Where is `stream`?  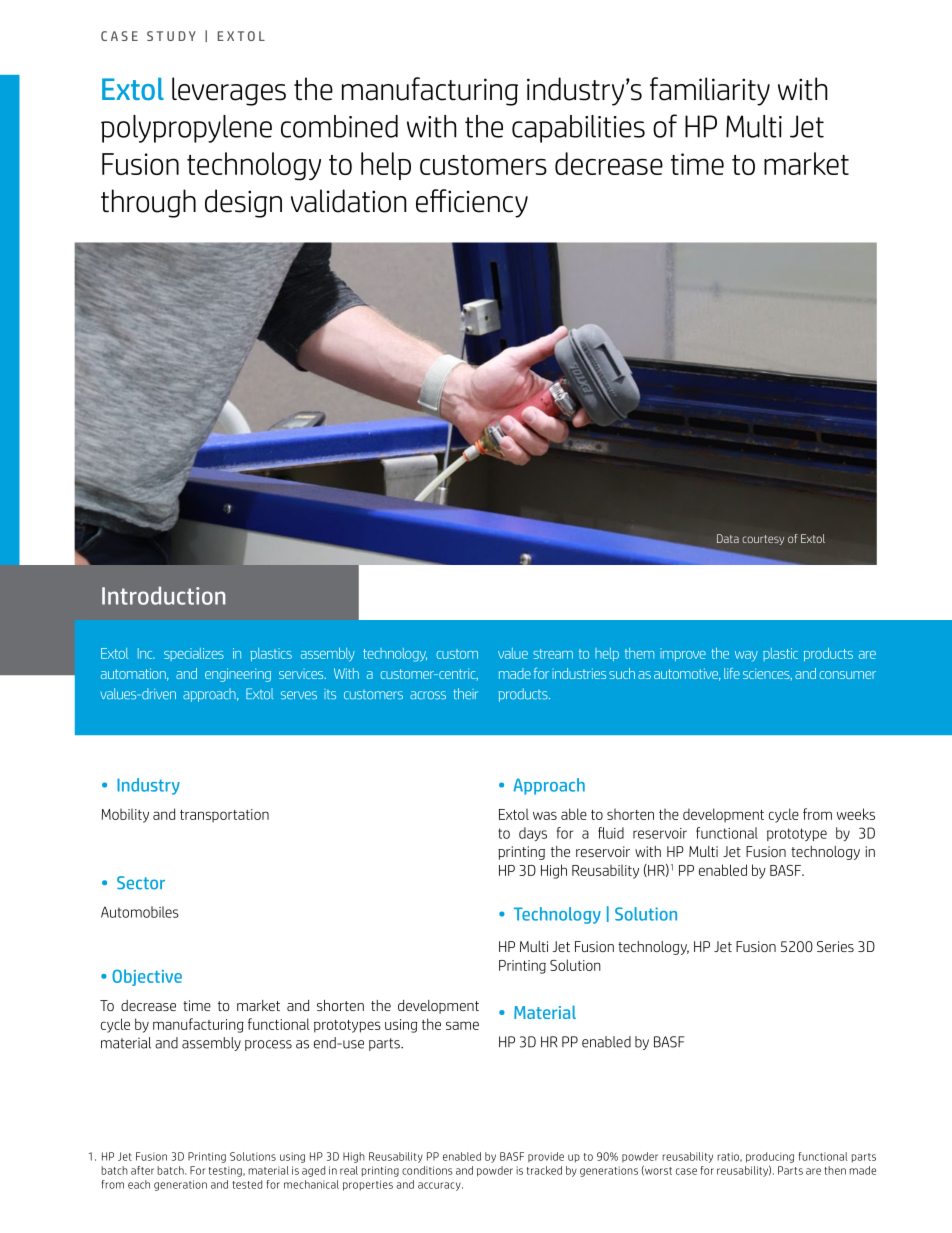 stream is located at coordinates (553, 654).
